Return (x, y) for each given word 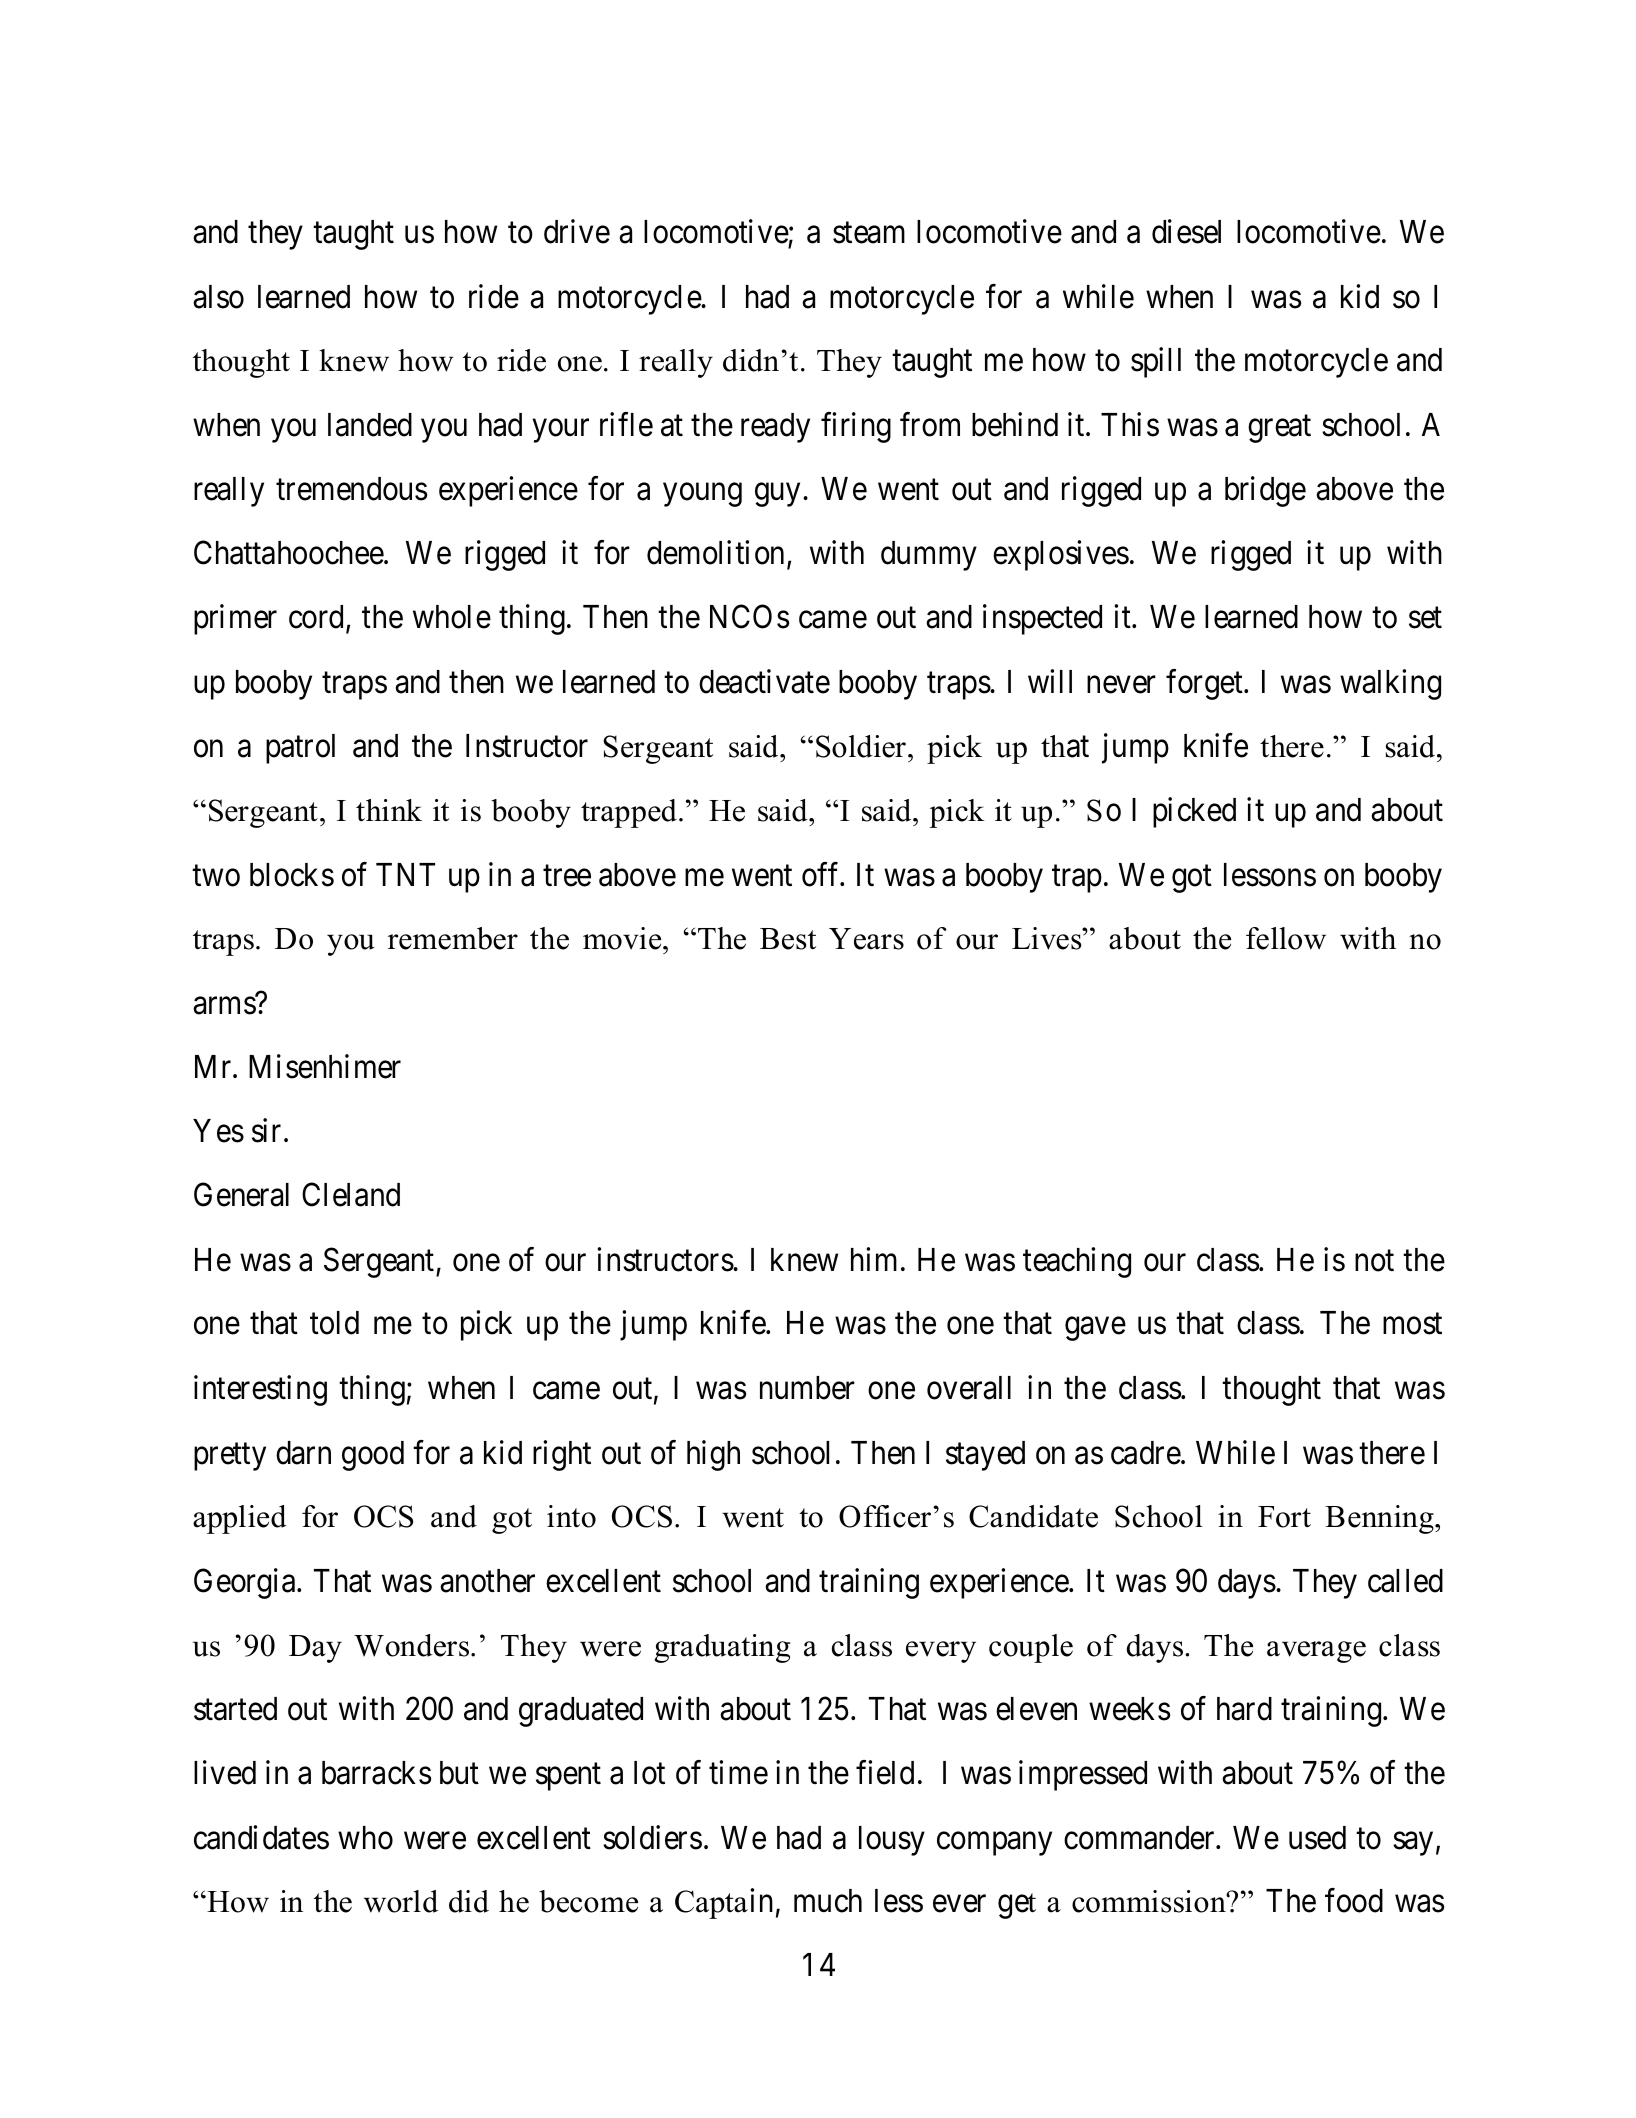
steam (869, 233)
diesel (1186, 232)
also (218, 297)
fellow (1286, 938)
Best (788, 939)
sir (266, 1130)
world (401, 1901)
